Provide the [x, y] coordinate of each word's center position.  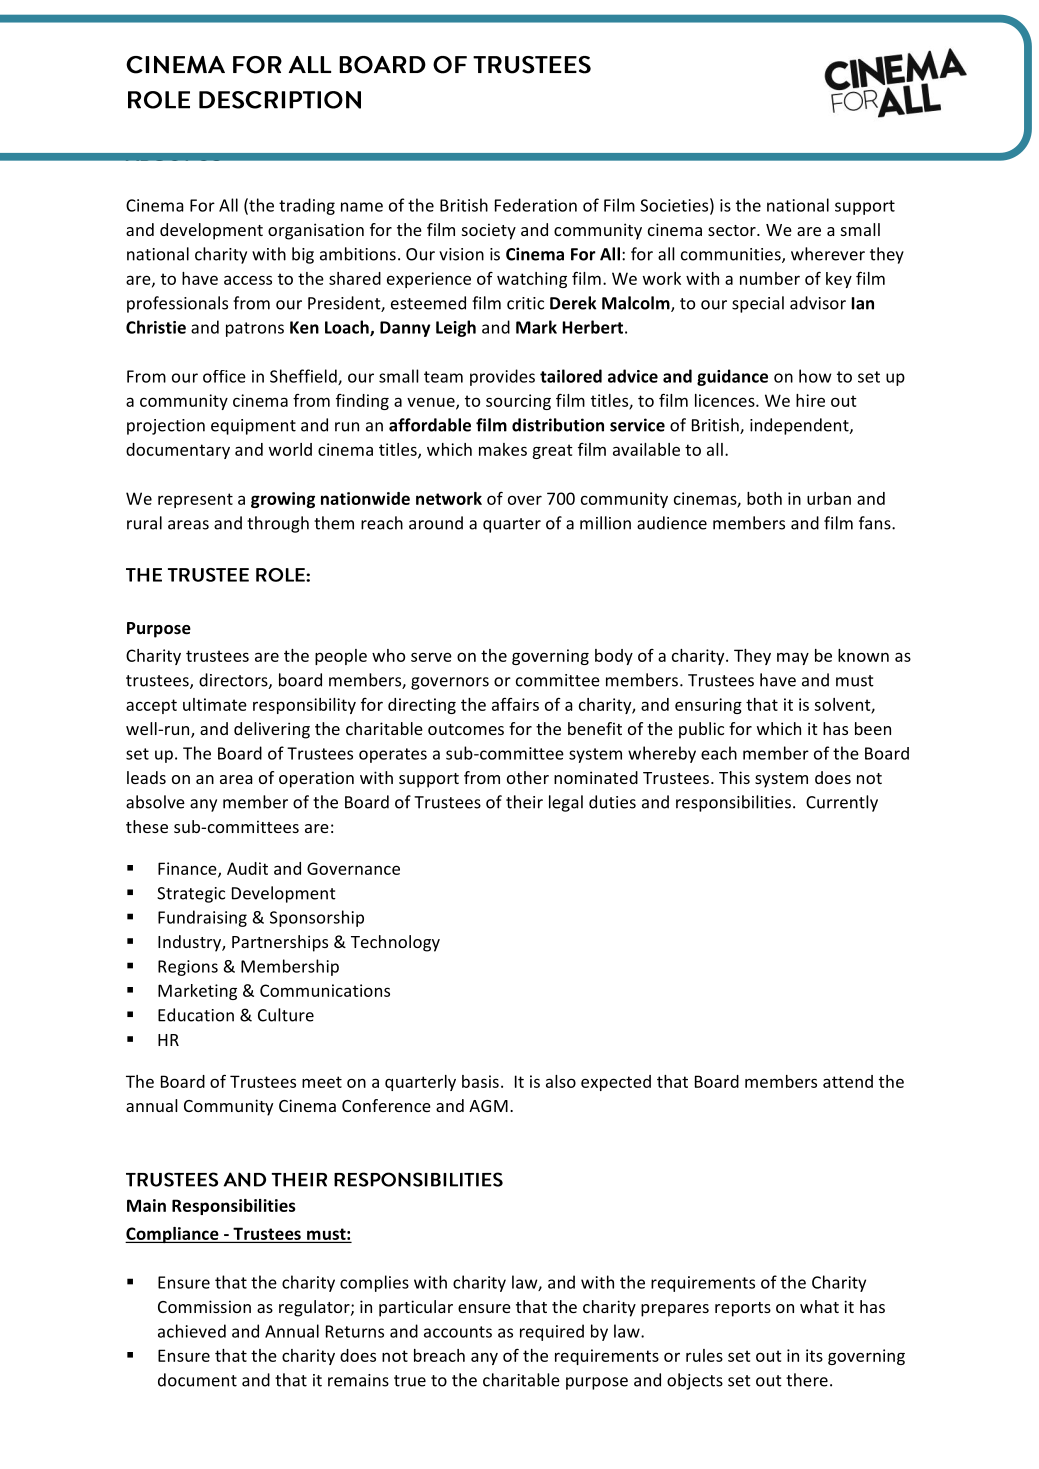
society [489, 231]
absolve [155, 802]
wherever [828, 254]
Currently [842, 803]
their [524, 802]
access [248, 280]
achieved [192, 1331]
